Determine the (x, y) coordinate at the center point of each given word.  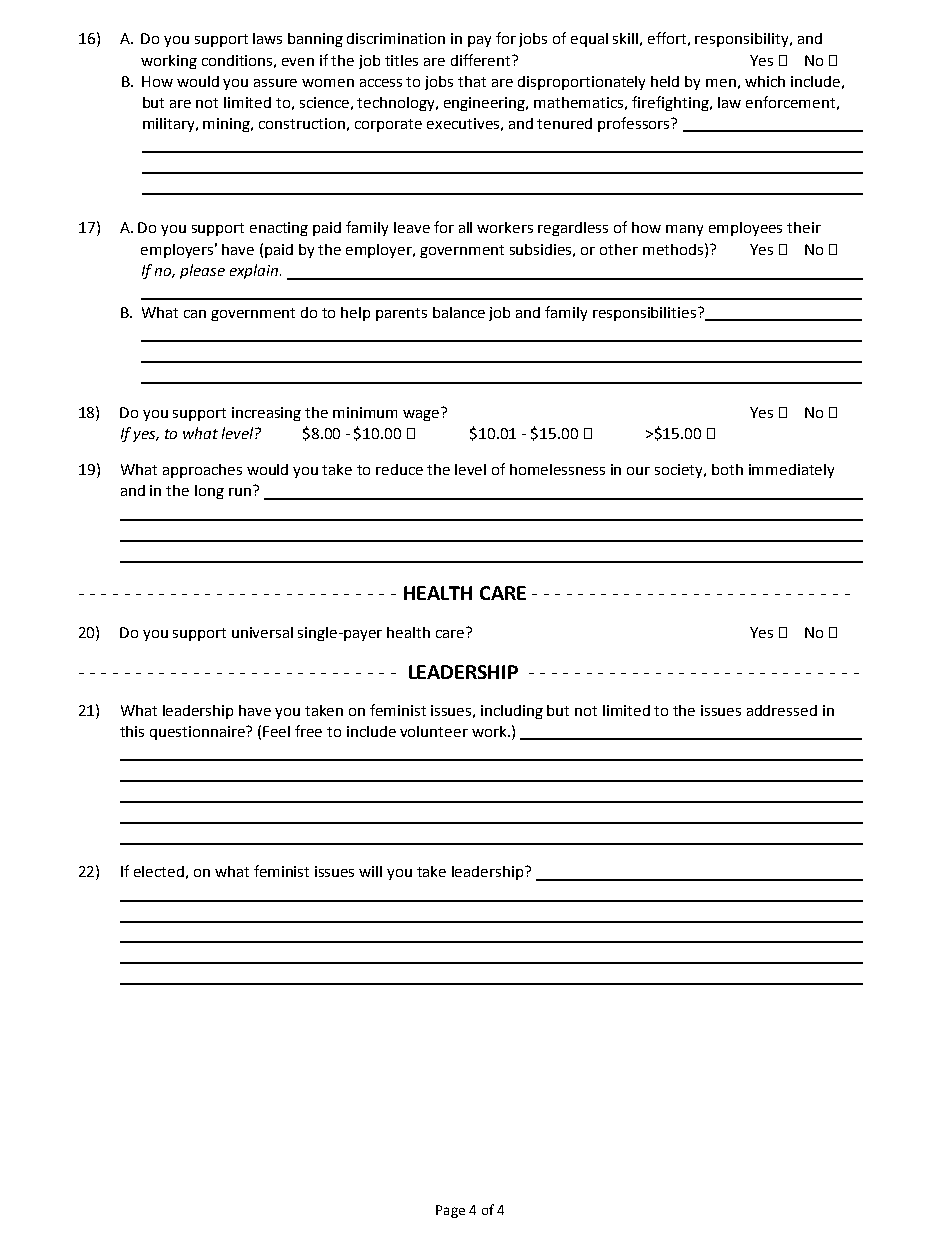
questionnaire (199, 733)
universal (262, 632)
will (370, 871)
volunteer (434, 731)
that (472, 81)
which (765, 81)
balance (459, 312)
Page (450, 1211)
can (195, 314)
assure (275, 83)
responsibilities (646, 314)
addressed (782, 710)
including (512, 712)
